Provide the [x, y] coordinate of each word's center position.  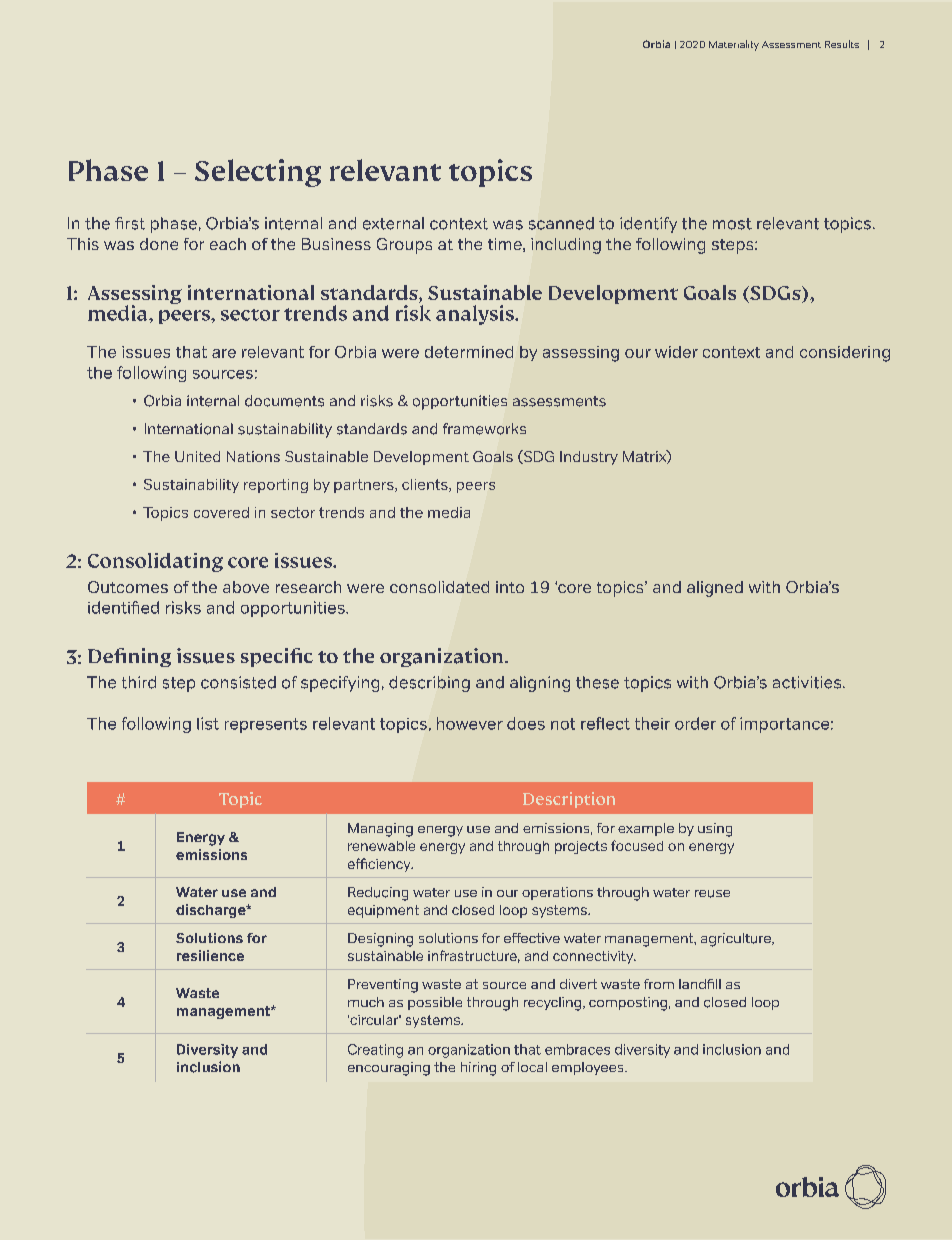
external [393, 223]
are [224, 353]
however [470, 723]
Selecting [258, 173]
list [208, 723]
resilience [210, 955]
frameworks [484, 429]
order [695, 723]
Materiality [734, 45]
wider [676, 352]
